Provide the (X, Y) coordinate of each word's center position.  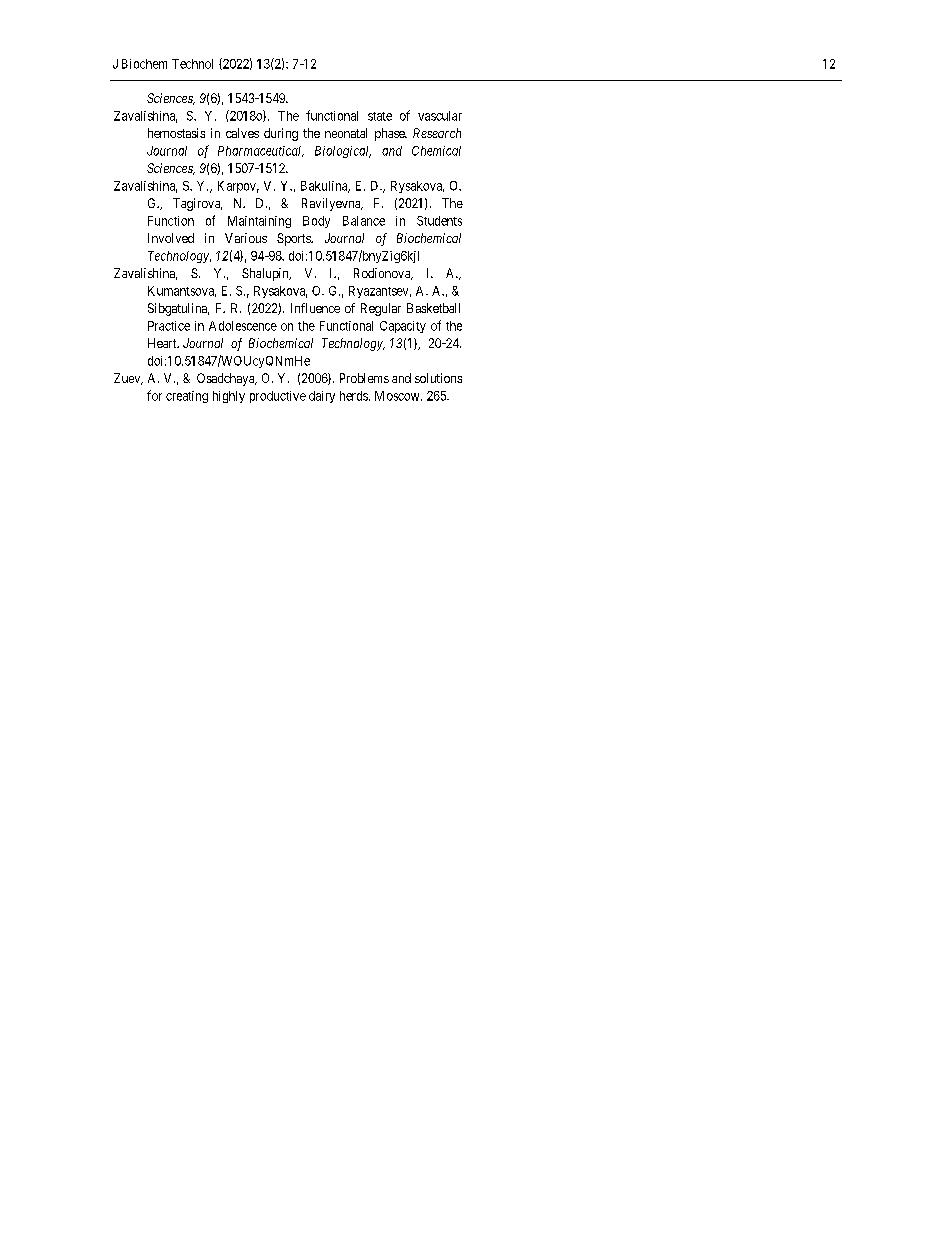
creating (187, 397)
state (380, 116)
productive (278, 397)
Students (439, 221)
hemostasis (176, 133)
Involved (171, 238)
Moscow (398, 396)
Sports (295, 239)
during (281, 134)
